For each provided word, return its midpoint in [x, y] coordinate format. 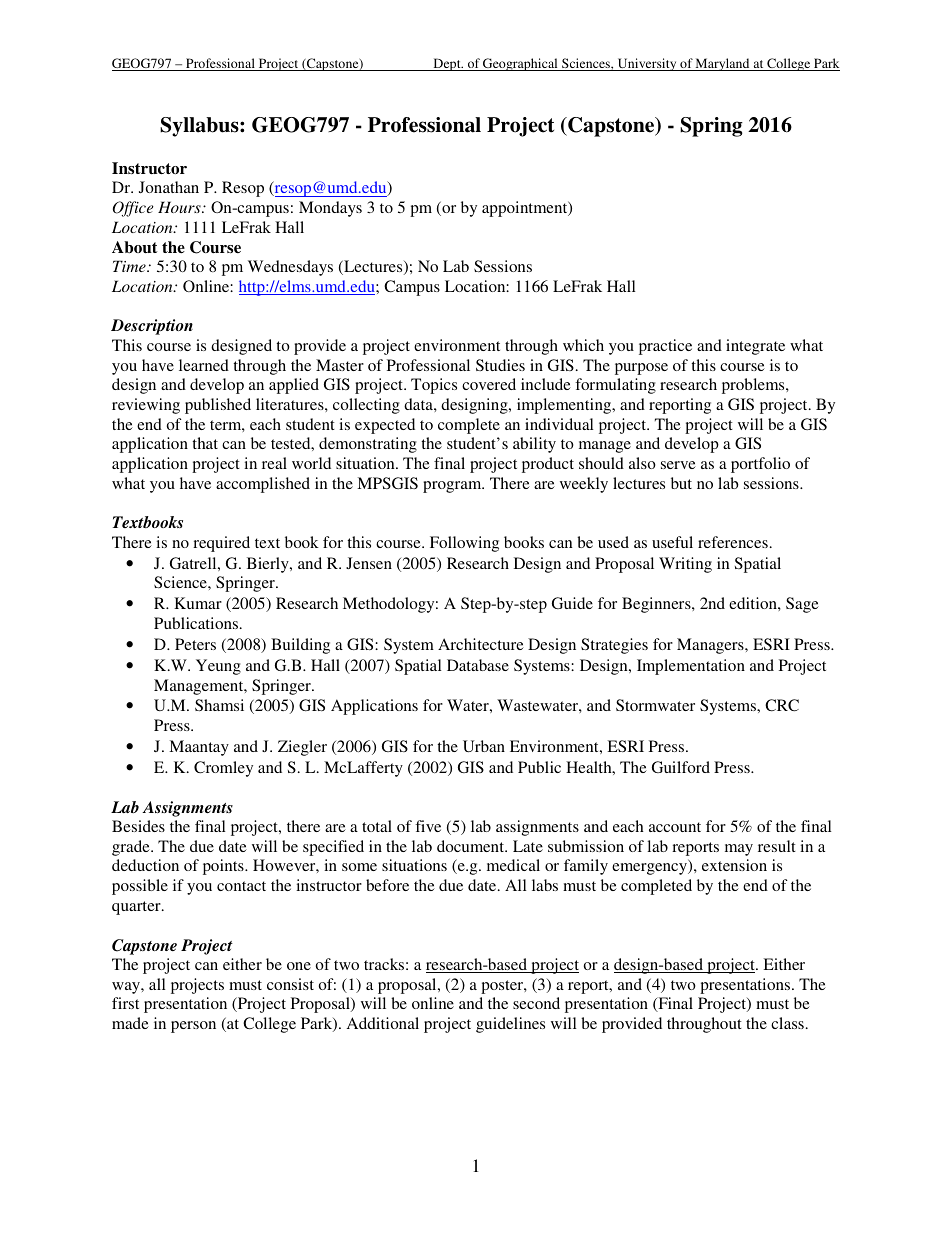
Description [152, 327]
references [733, 542]
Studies [500, 365]
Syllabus [200, 127]
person [193, 1027]
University [647, 64]
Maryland [723, 64]
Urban [484, 746]
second [536, 1003]
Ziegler [302, 748]
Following [464, 544]
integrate [755, 347]
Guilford [681, 767]
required [221, 544]
